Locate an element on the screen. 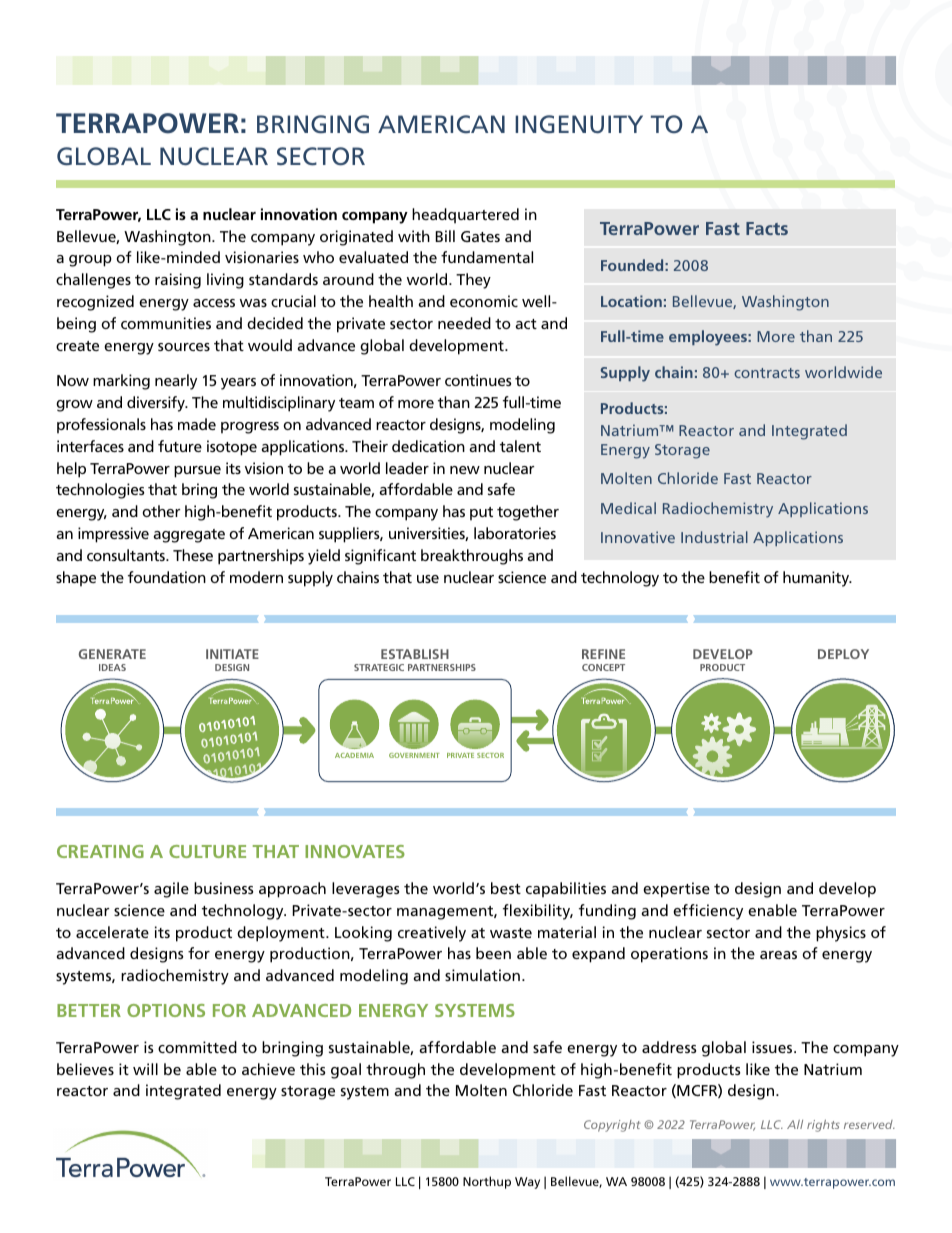 This screenshot has height=1233, width=952. Facts is located at coordinates (767, 228).
